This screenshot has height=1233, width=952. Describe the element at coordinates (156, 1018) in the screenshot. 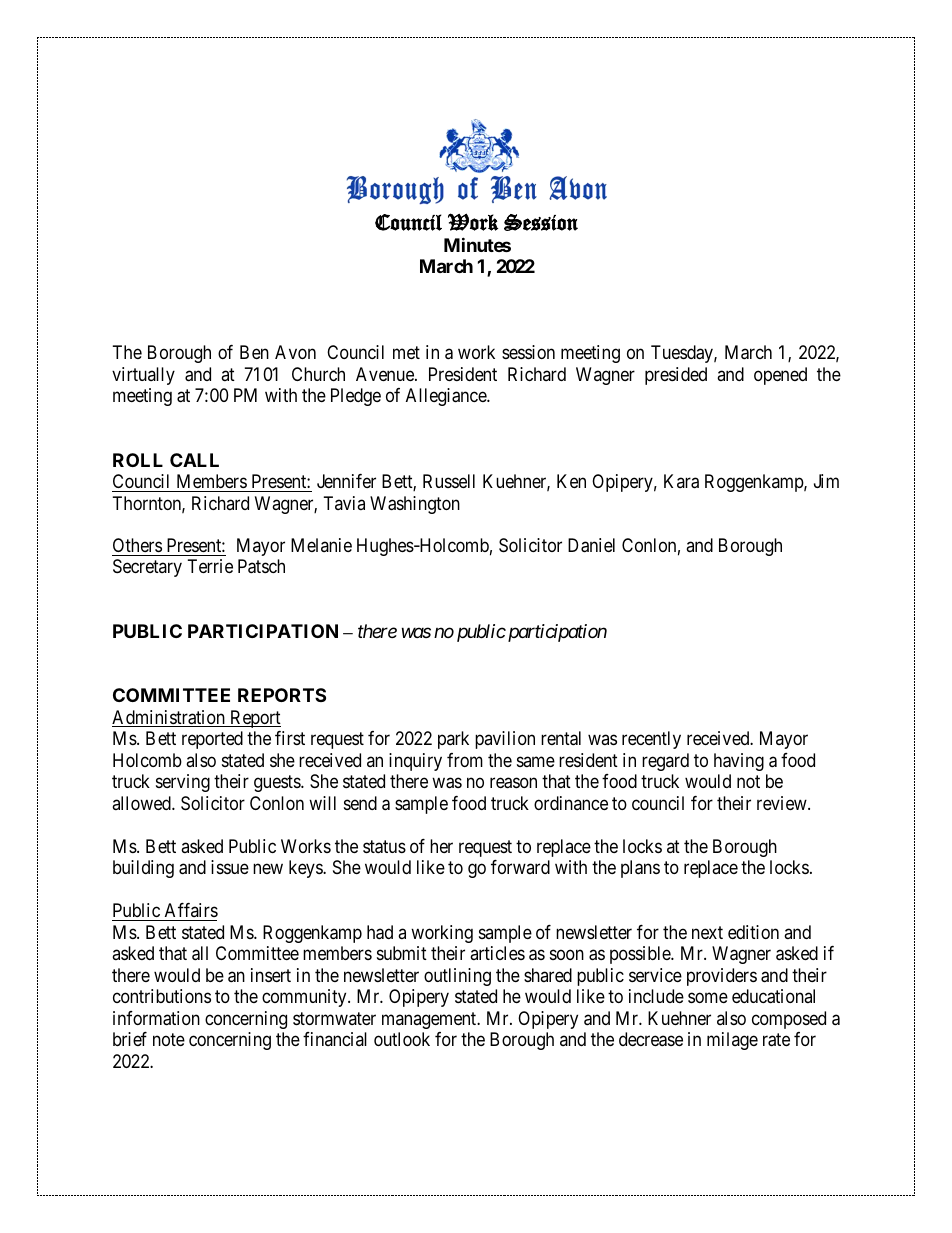

I see `information` at that location.
